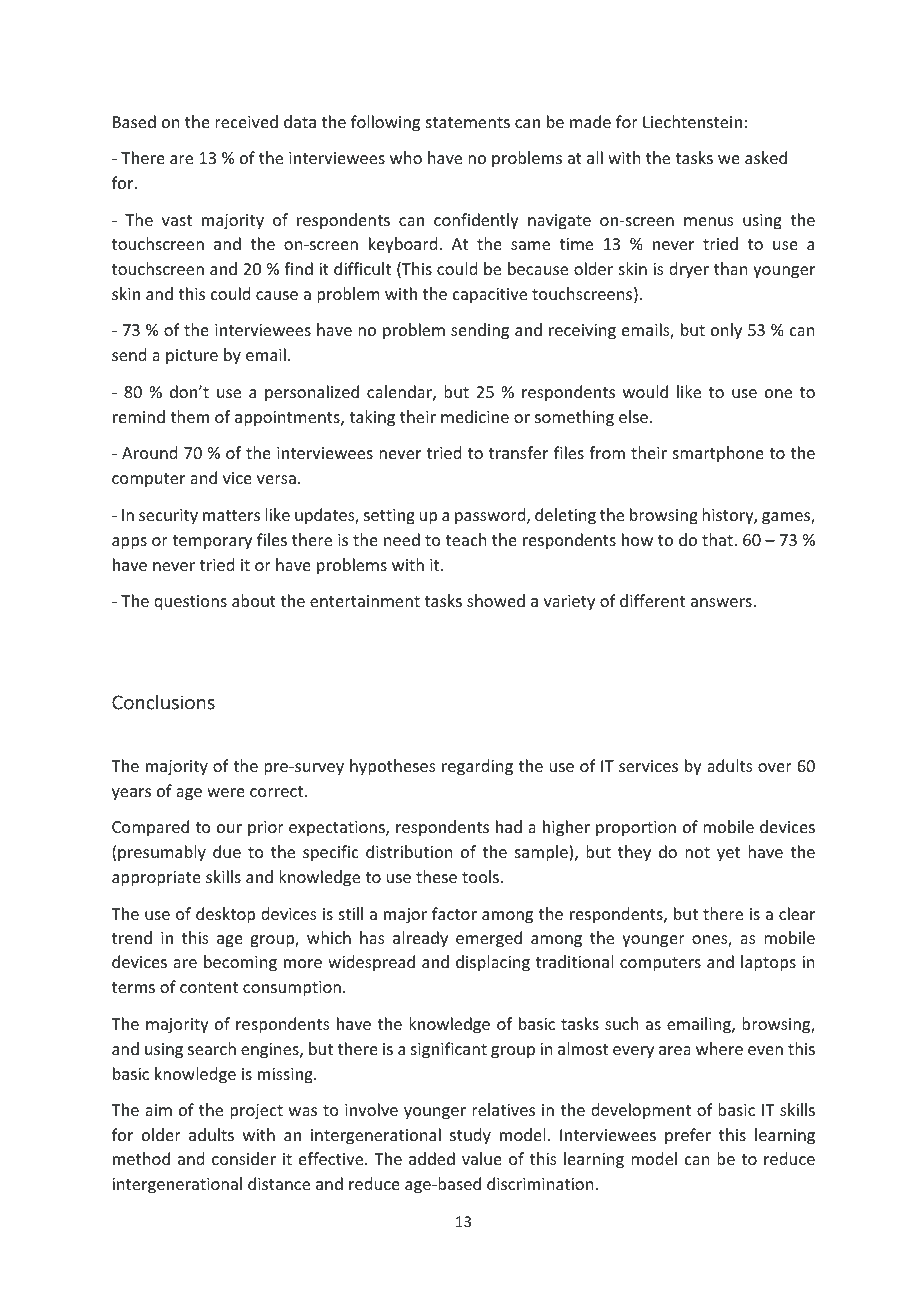 The image size is (924, 1308). Describe the element at coordinates (468, 122) in the screenshot. I see `statements` at that location.
